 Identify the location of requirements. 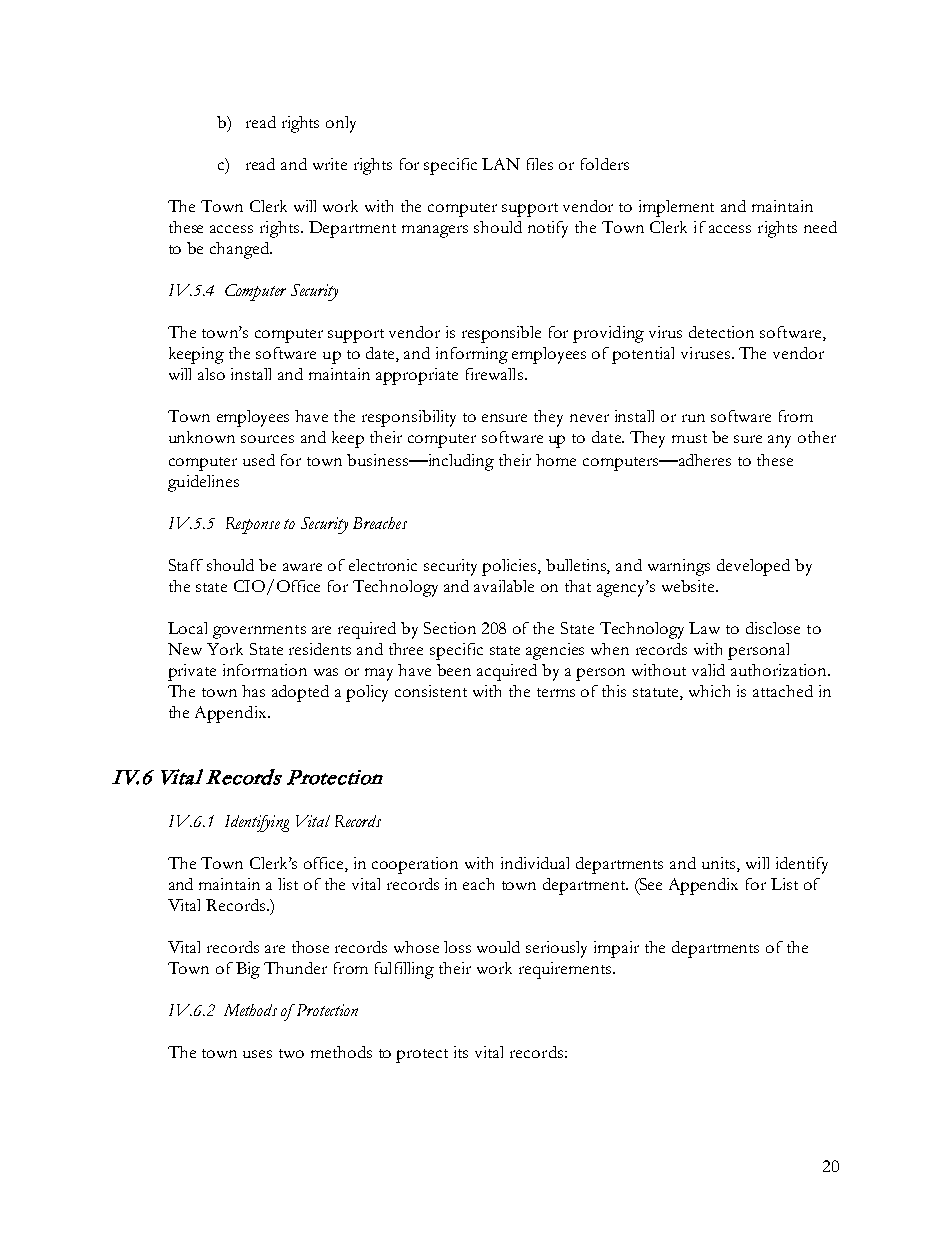
(566, 970).
